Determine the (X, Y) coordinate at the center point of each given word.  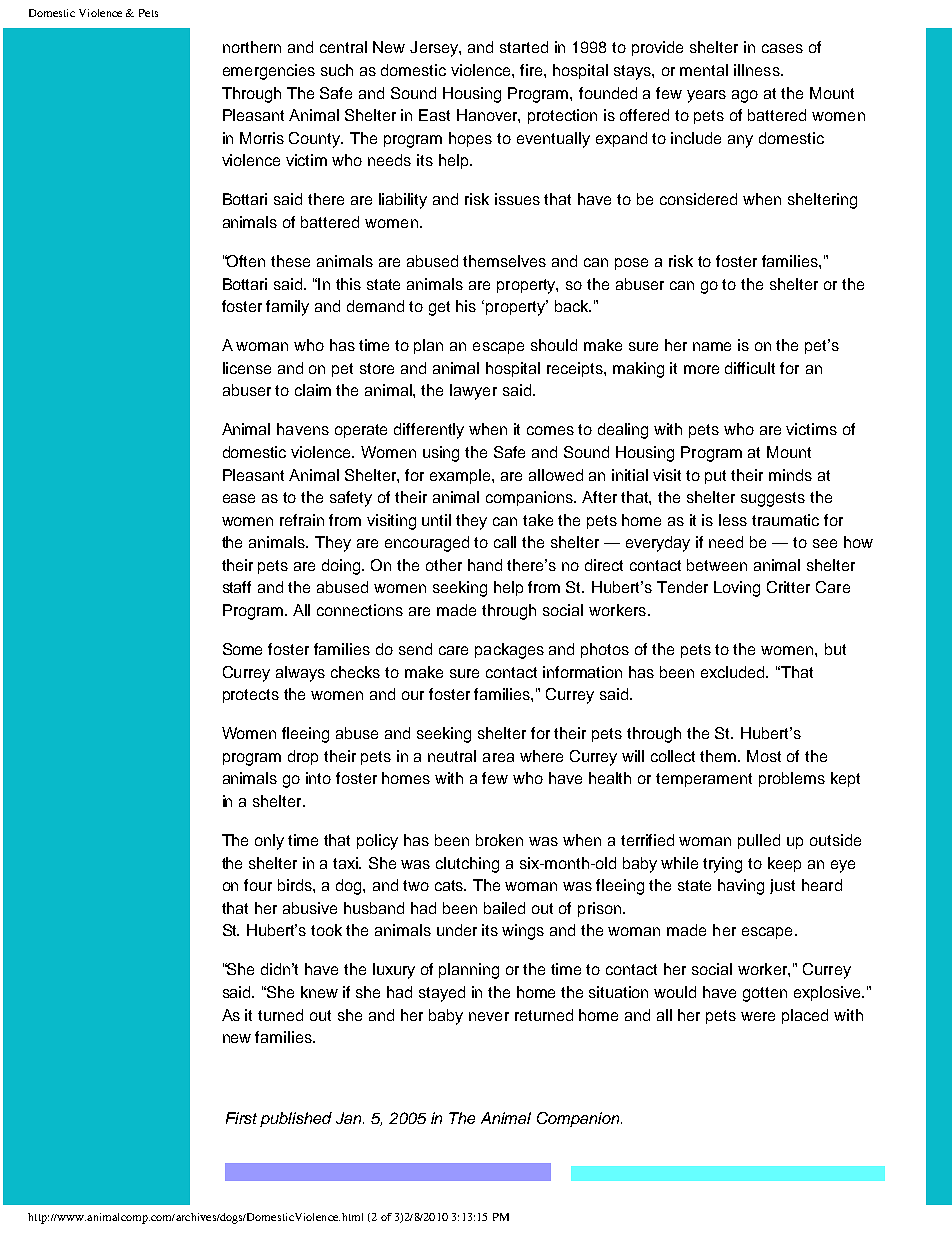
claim (313, 390)
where (541, 756)
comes (550, 430)
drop (303, 757)
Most (764, 756)
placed (805, 1016)
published (296, 1119)
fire (532, 70)
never (489, 1016)
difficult (750, 368)
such (337, 70)
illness (758, 70)
